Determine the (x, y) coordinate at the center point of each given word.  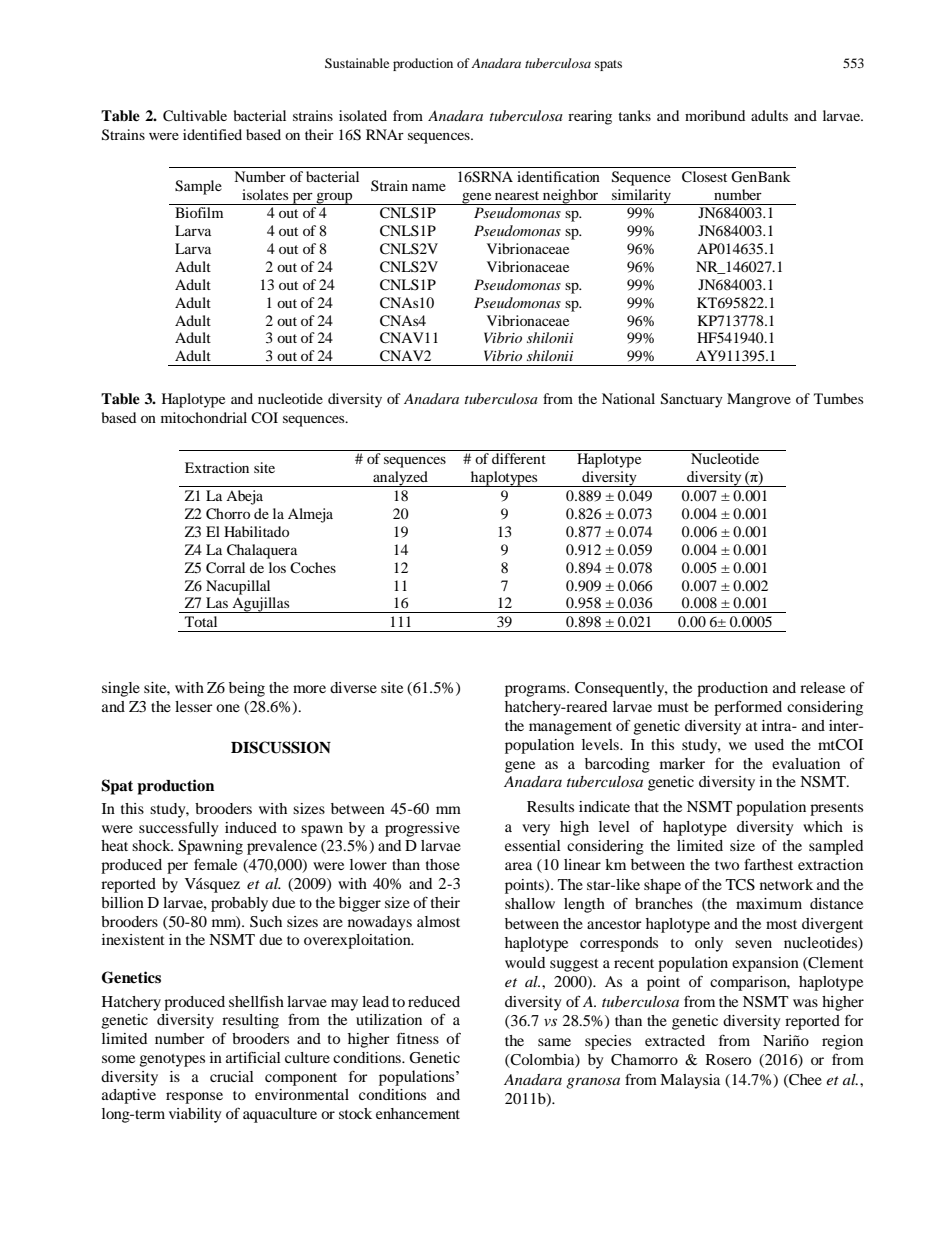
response (194, 1098)
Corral (225, 568)
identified (212, 134)
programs (536, 691)
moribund (715, 115)
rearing (590, 117)
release (822, 687)
